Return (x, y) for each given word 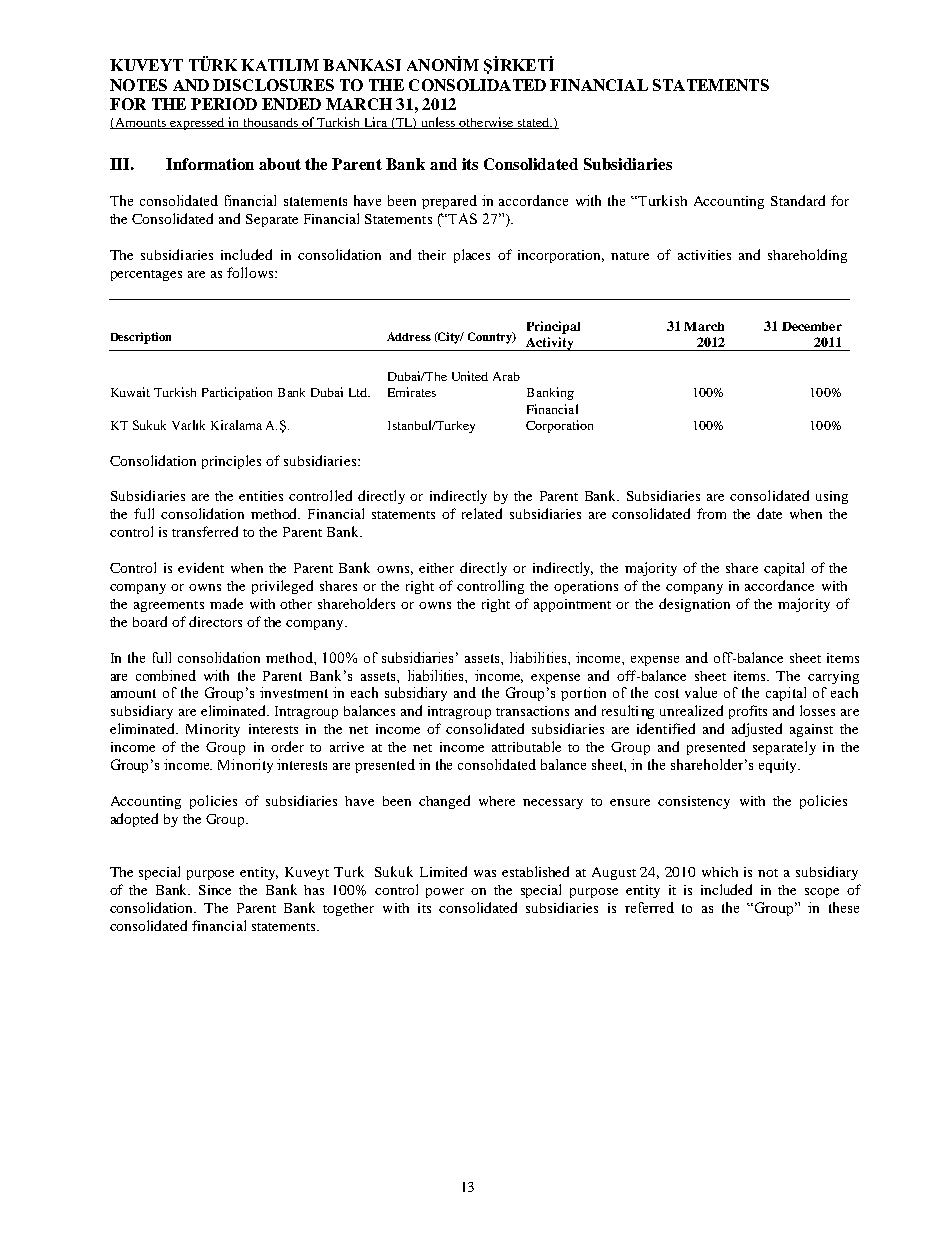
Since (215, 890)
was (485, 873)
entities (261, 496)
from (711, 513)
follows (250, 272)
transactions (532, 711)
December (812, 326)
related (482, 513)
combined (166, 675)
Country (491, 338)
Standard (798, 200)
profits (748, 712)
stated (533, 123)
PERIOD (224, 104)
